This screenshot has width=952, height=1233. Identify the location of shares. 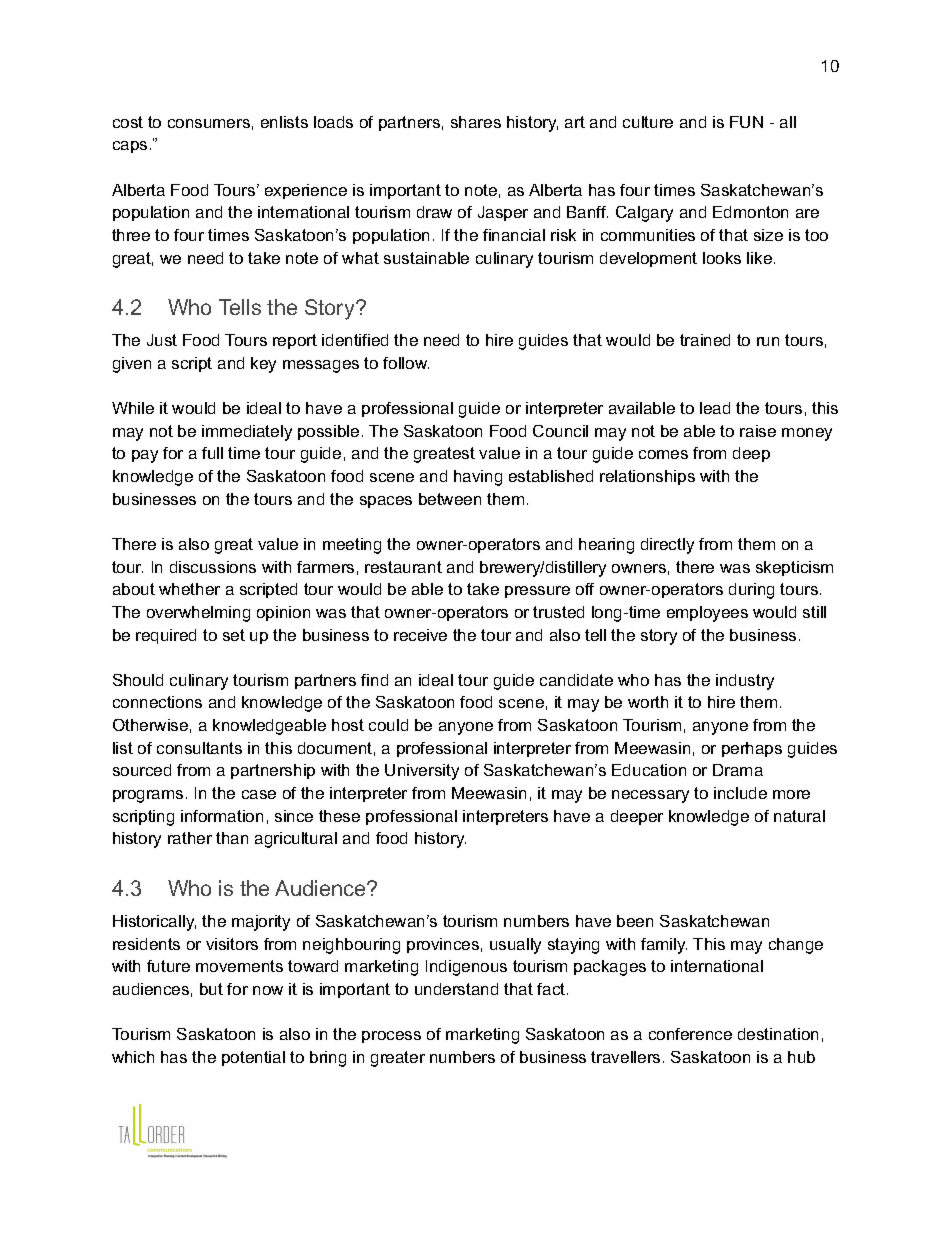
(476, 122).
